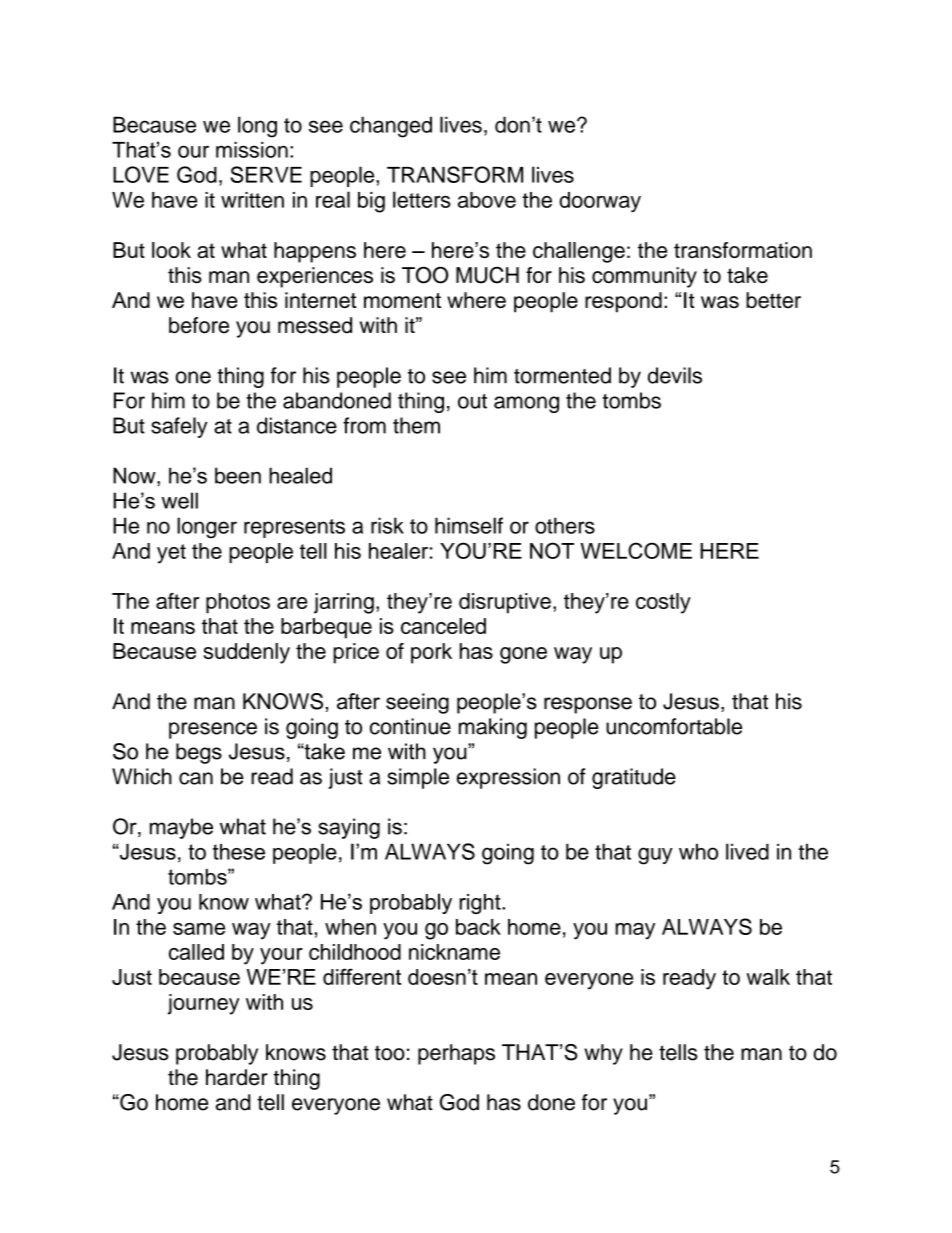 The height and width of the document is (1233, 952). I want to click on canceled, so click(443, 626).
